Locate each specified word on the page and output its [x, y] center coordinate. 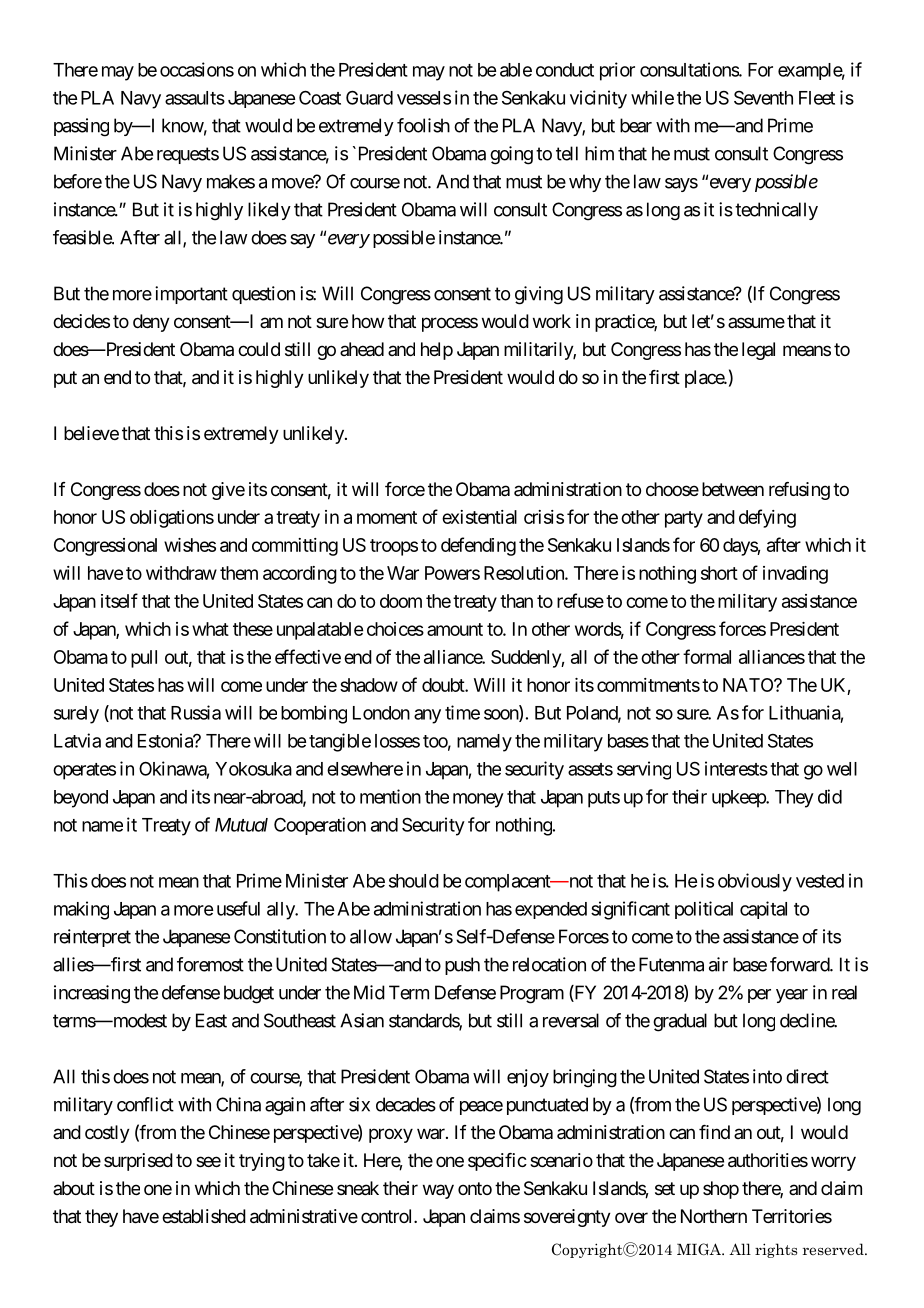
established [204, 1216]
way [438, 1191]
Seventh [763, 98]
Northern [714, 1216]
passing [81, 127]
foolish [423, 125]
